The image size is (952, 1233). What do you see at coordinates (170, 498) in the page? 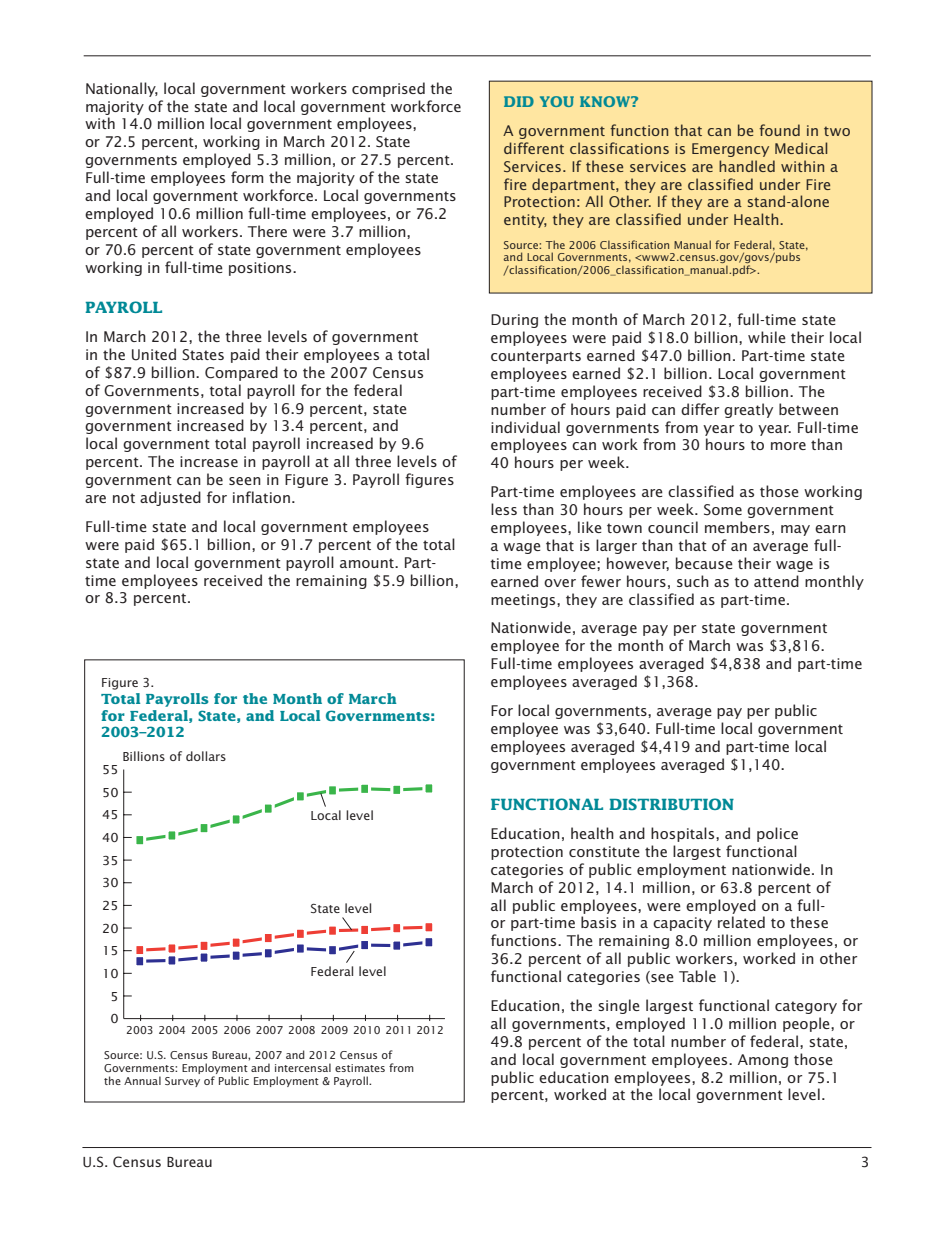
I see `adjusted` at bounding box center [170, 498].
